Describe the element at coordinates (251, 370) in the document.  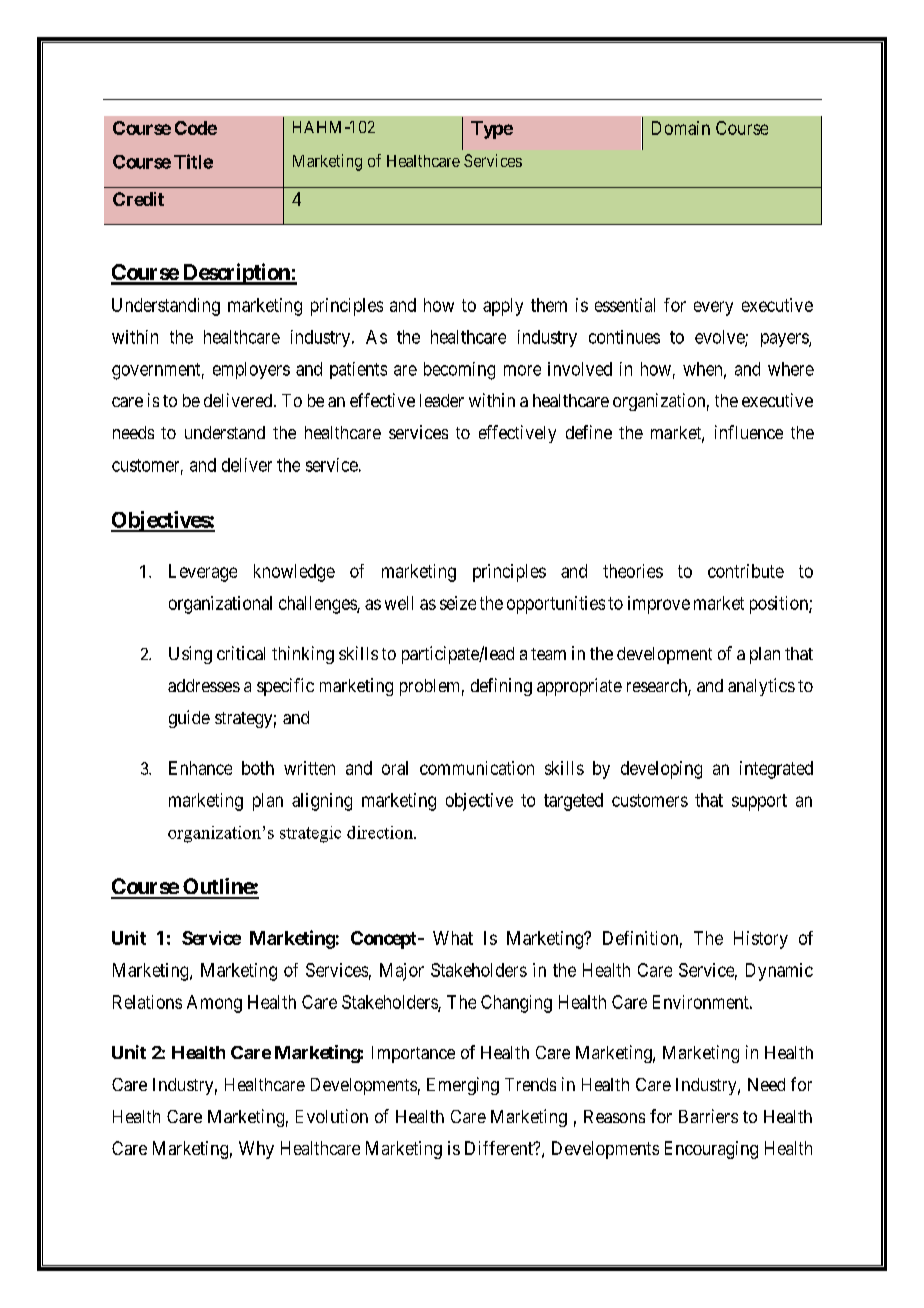
I see `employers` at that location.
